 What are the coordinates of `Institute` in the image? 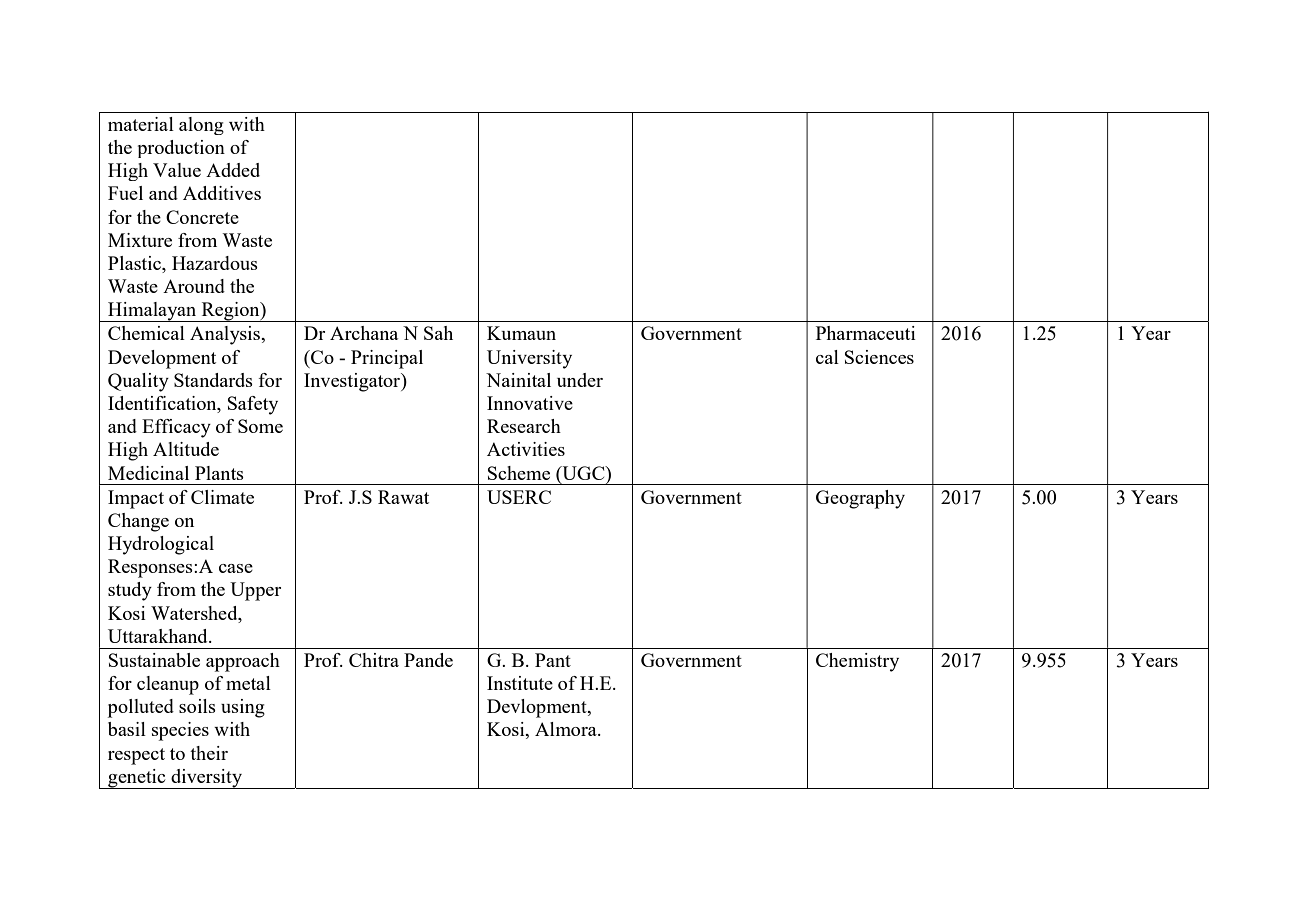 It's located at (520, 683).
